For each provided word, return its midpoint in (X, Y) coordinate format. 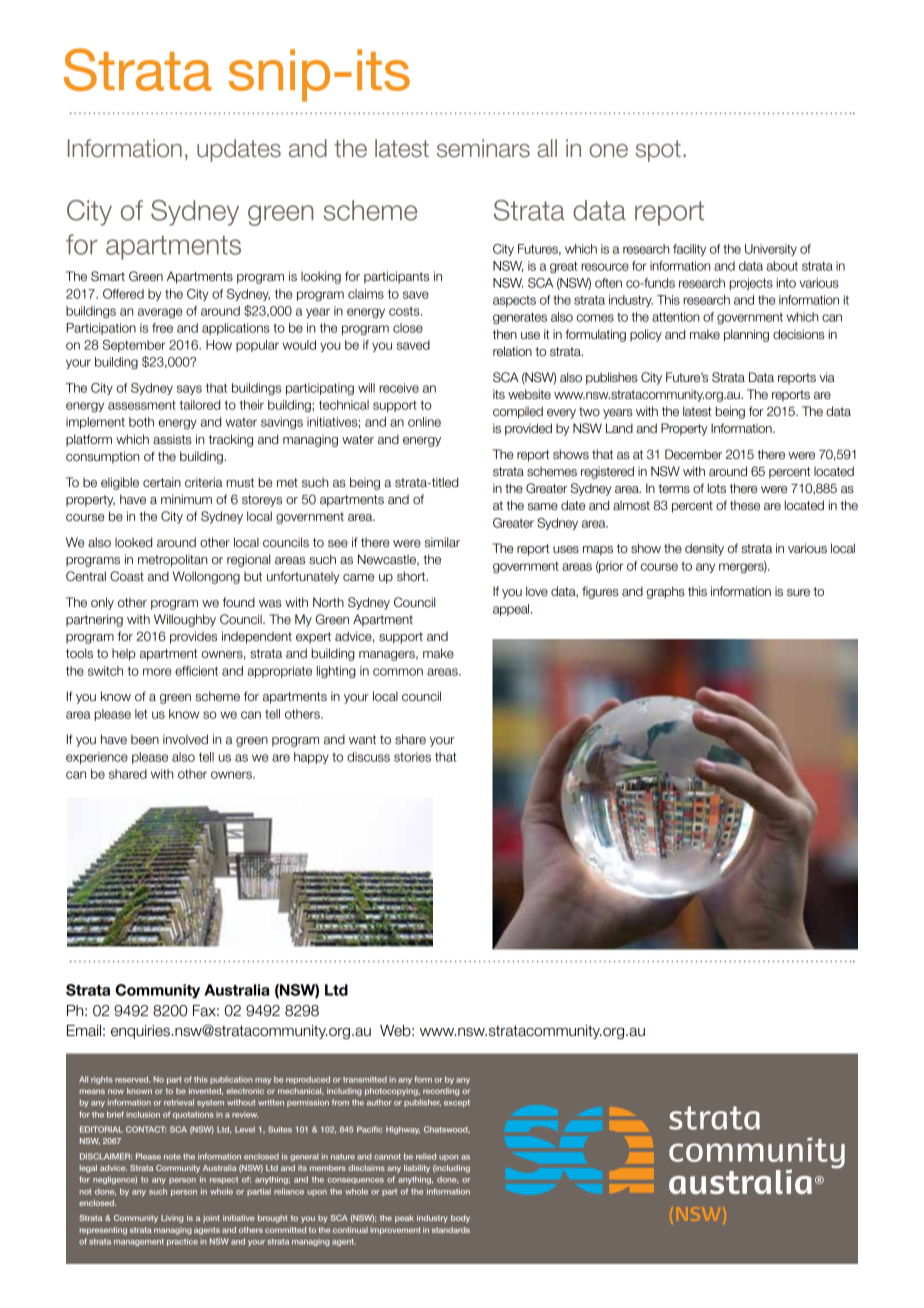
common (398, 672)
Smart (108, 276)
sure (798, 592)
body (460, 1219)
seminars (483, 148)
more (157, 672)
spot (658, 151)
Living (172, 1219)
